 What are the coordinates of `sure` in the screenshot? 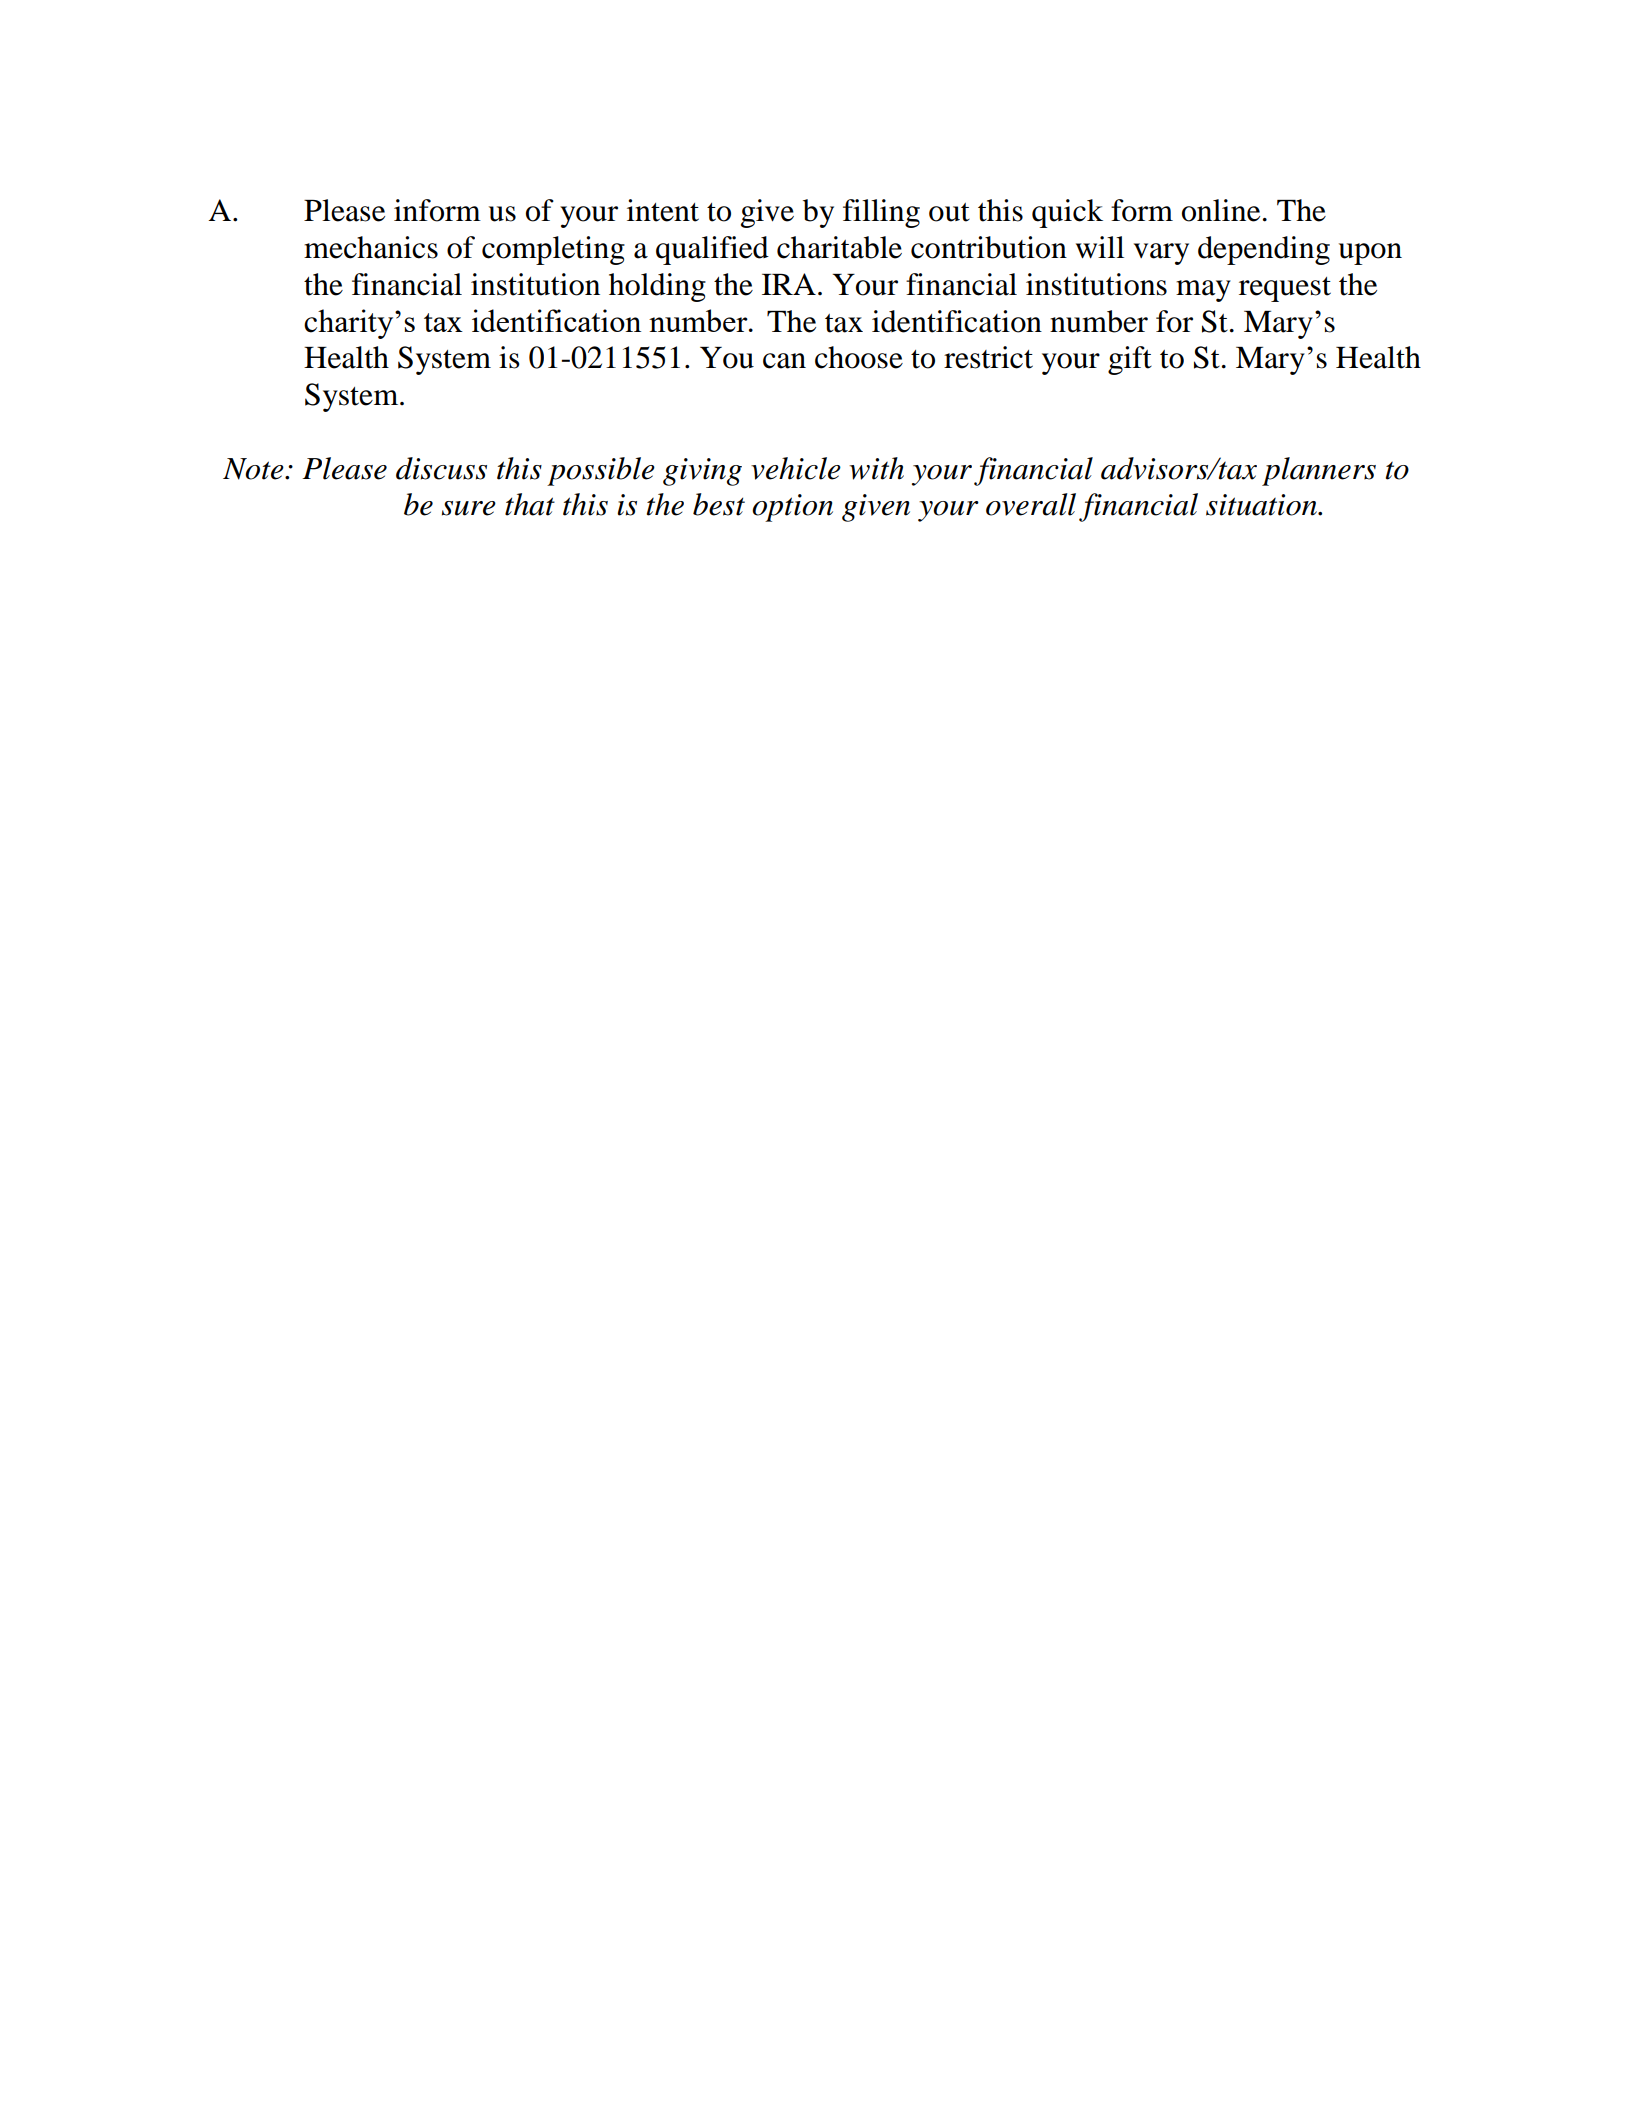 It's located at (469, 508).
